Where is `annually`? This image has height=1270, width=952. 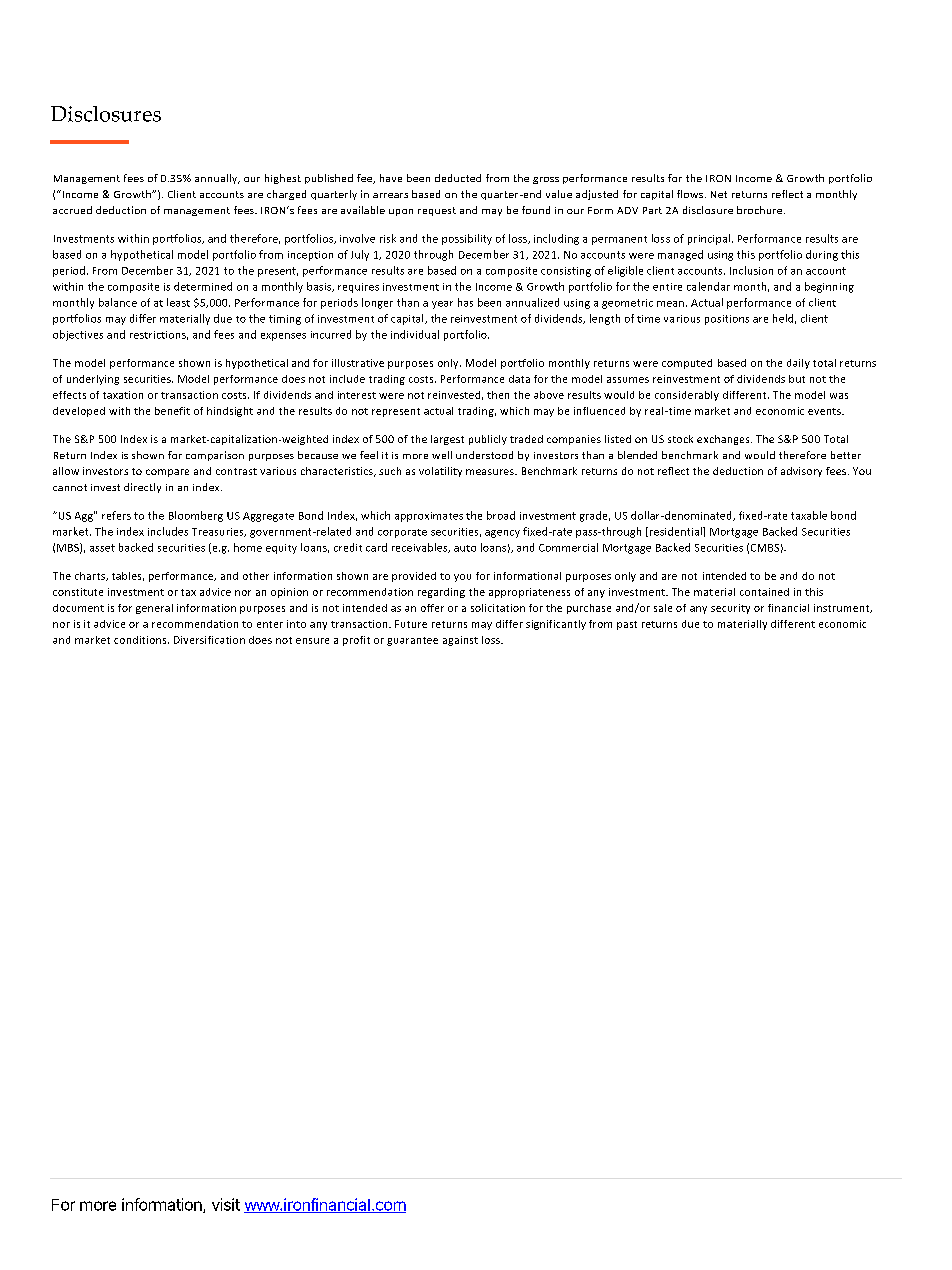 annually is located at coordinates (217, 179).
